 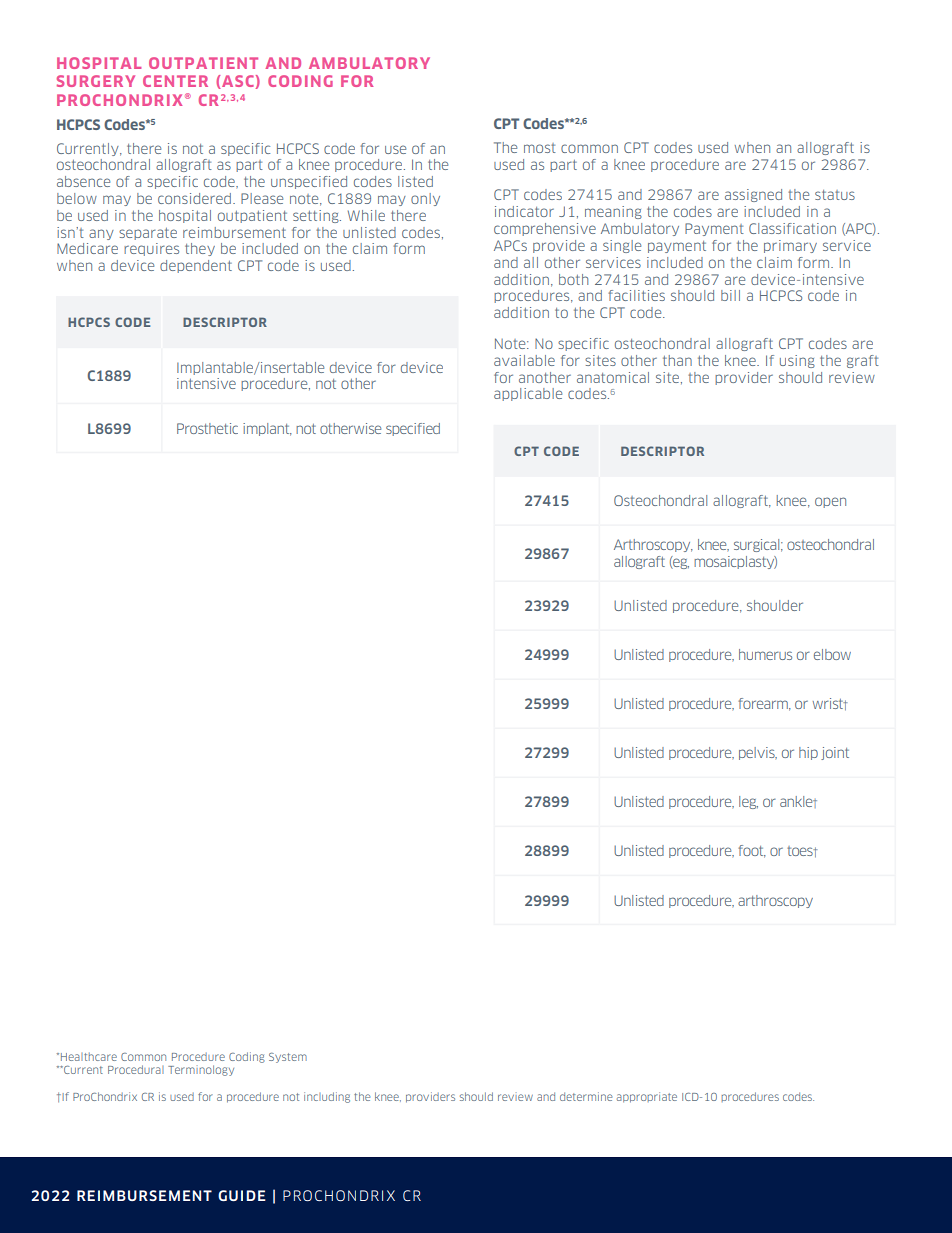 I want to click on GUIDE, so click(x=242, y=1195).
